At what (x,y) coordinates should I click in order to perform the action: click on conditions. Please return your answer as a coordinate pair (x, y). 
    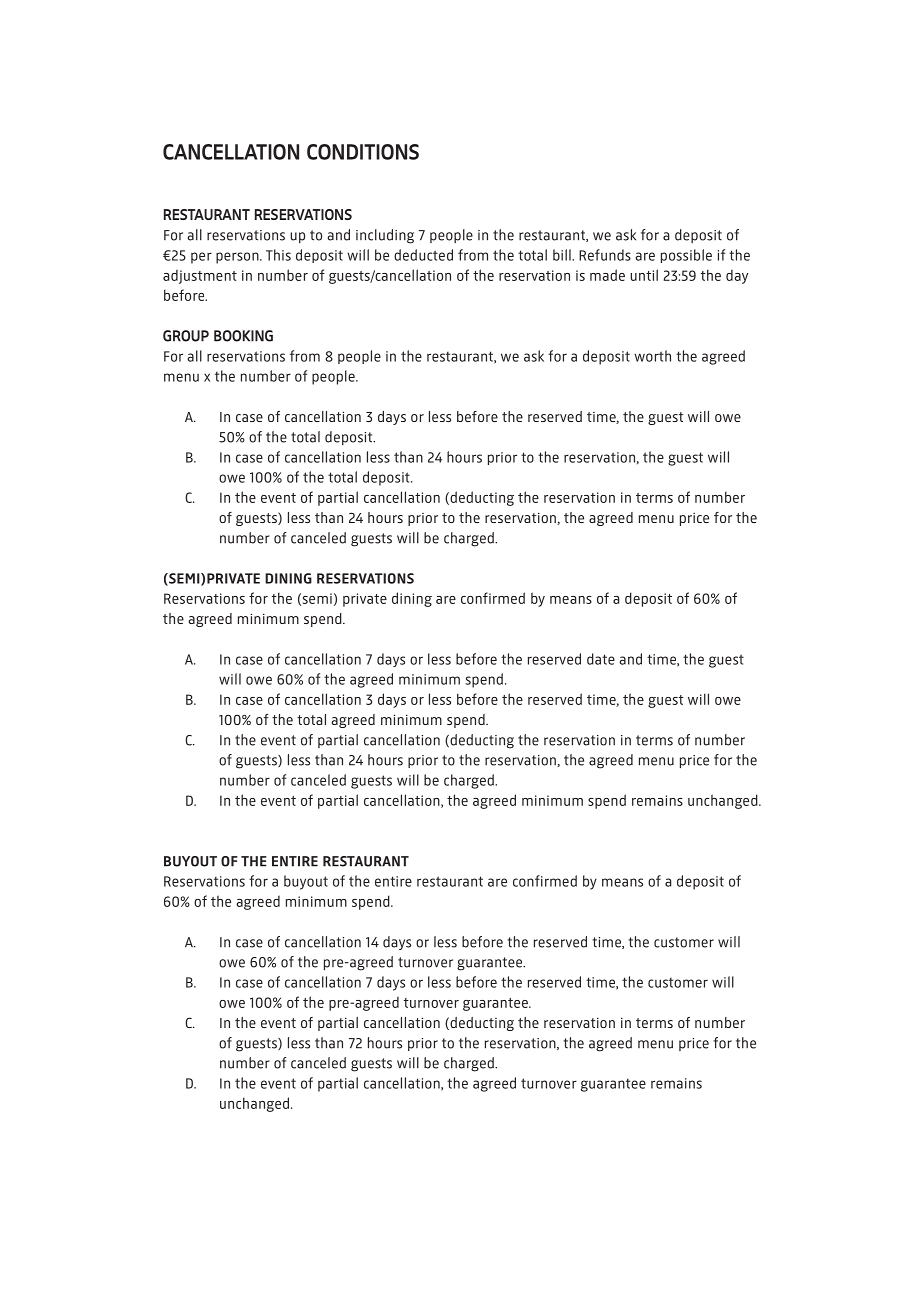
    Looking at the image, I should click on (363, 152).
